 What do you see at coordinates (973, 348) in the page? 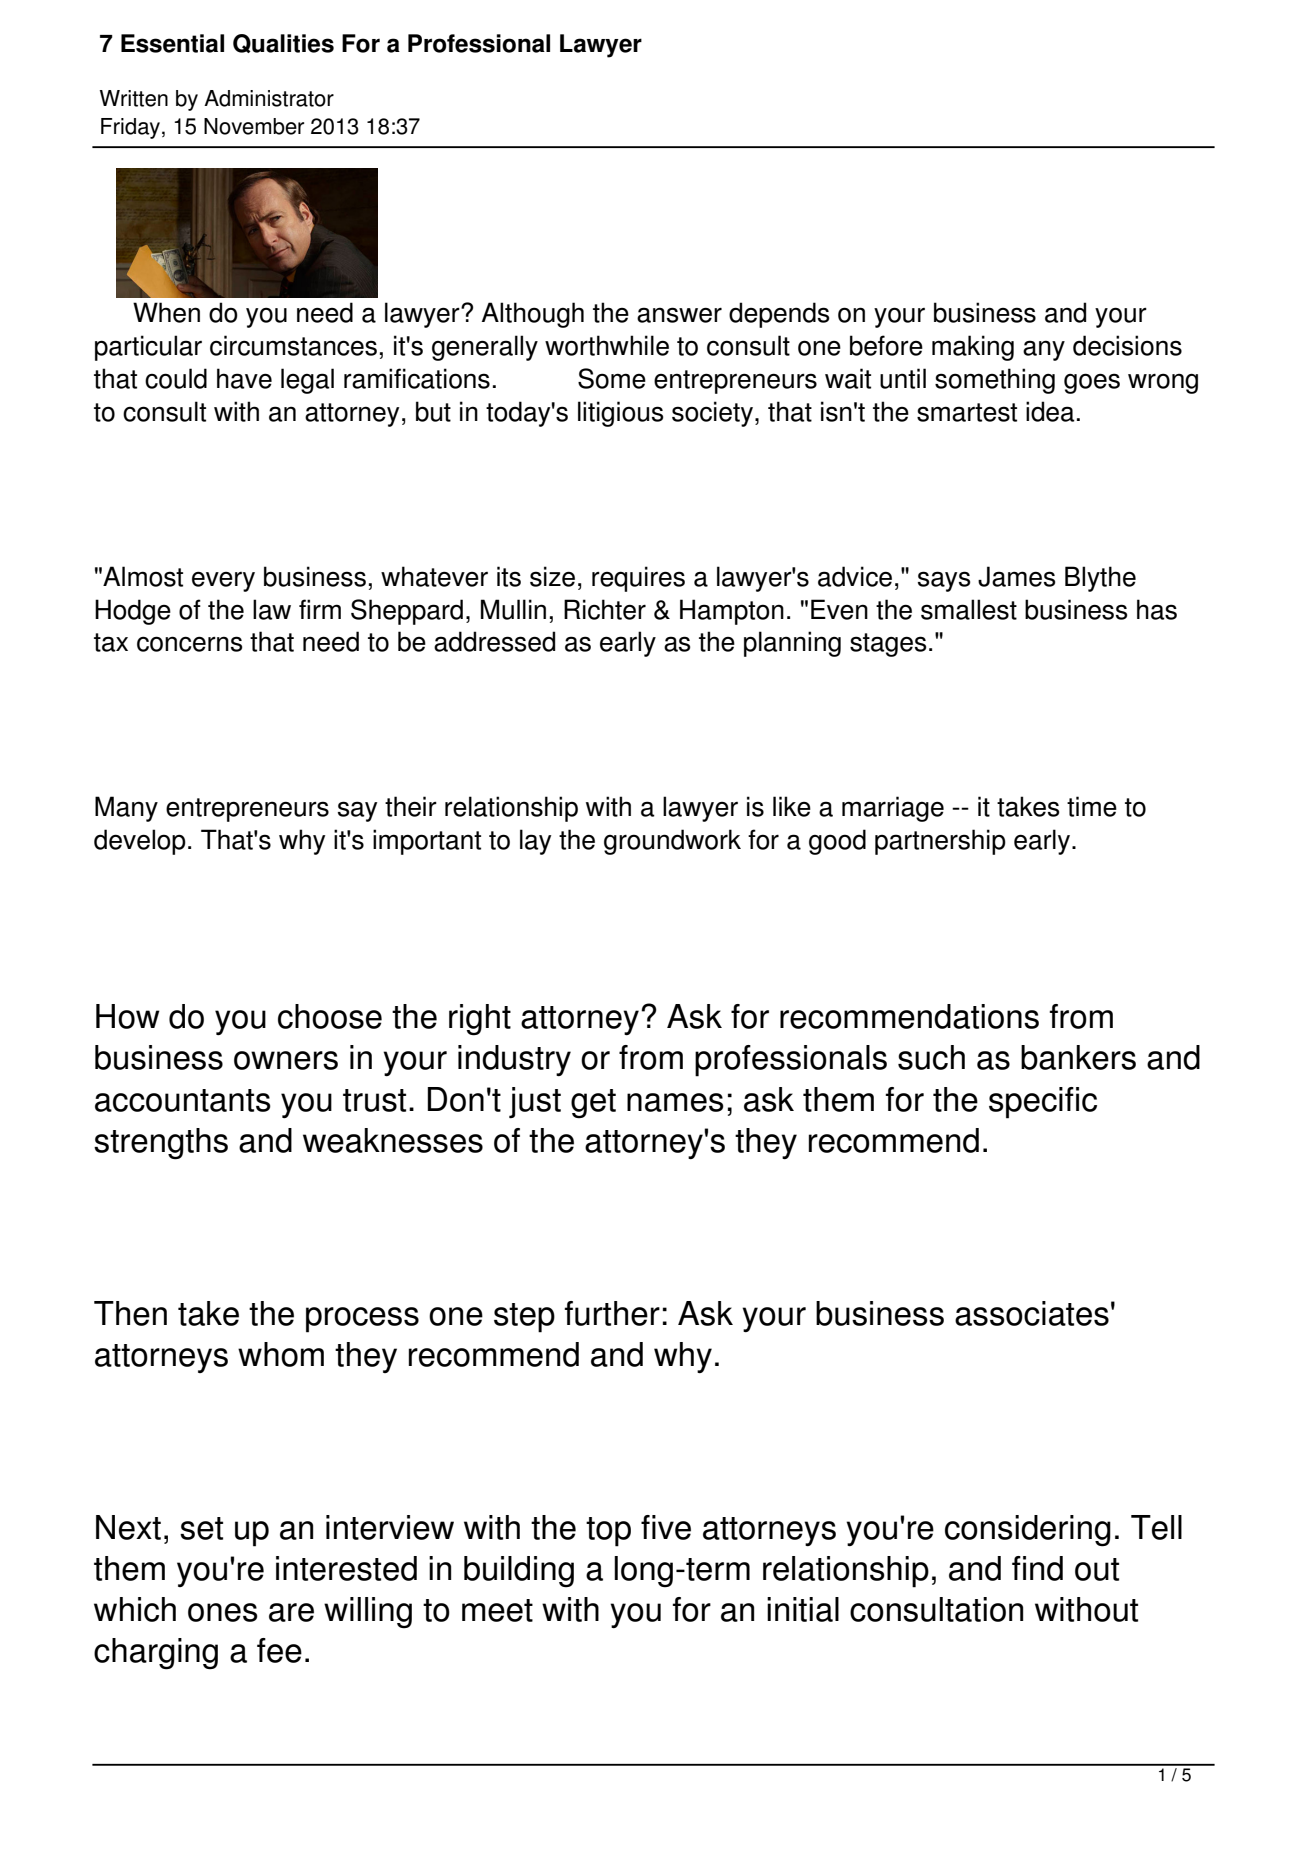
I see `making` at bounding box center [973, 348].
